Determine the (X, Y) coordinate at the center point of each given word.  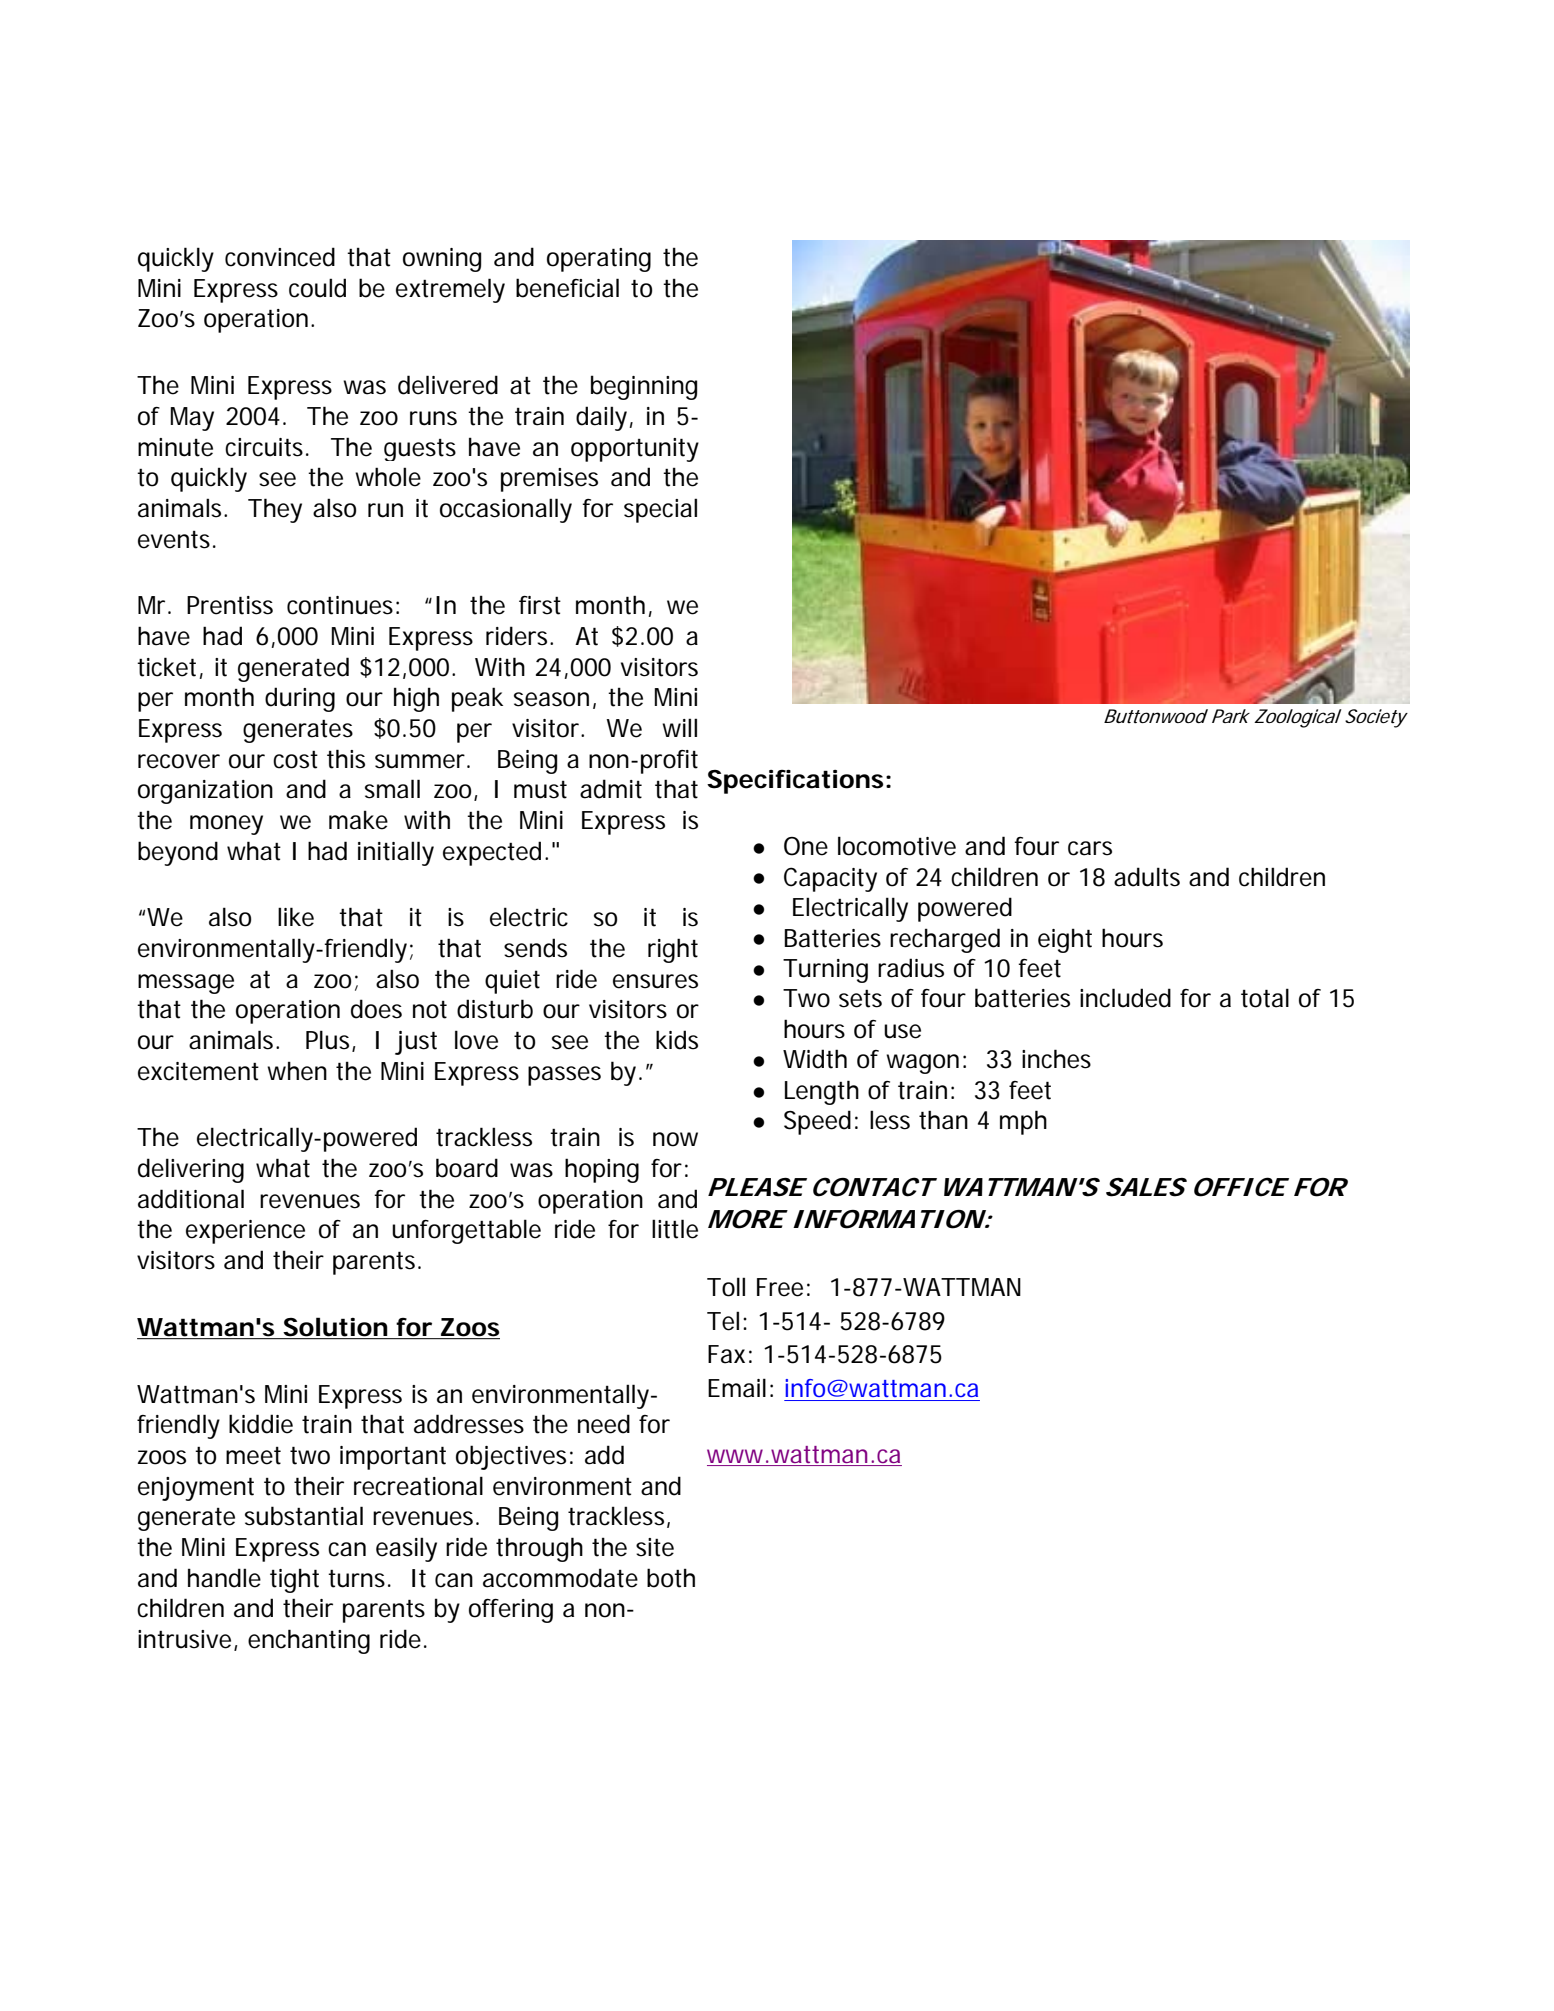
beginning (644, 387)
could (317, 288)
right (673, 950)
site (655, 1547)
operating (599, 260)
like (296, 917)
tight (294, 1580)
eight (1065, 940)
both (671, 1578)
